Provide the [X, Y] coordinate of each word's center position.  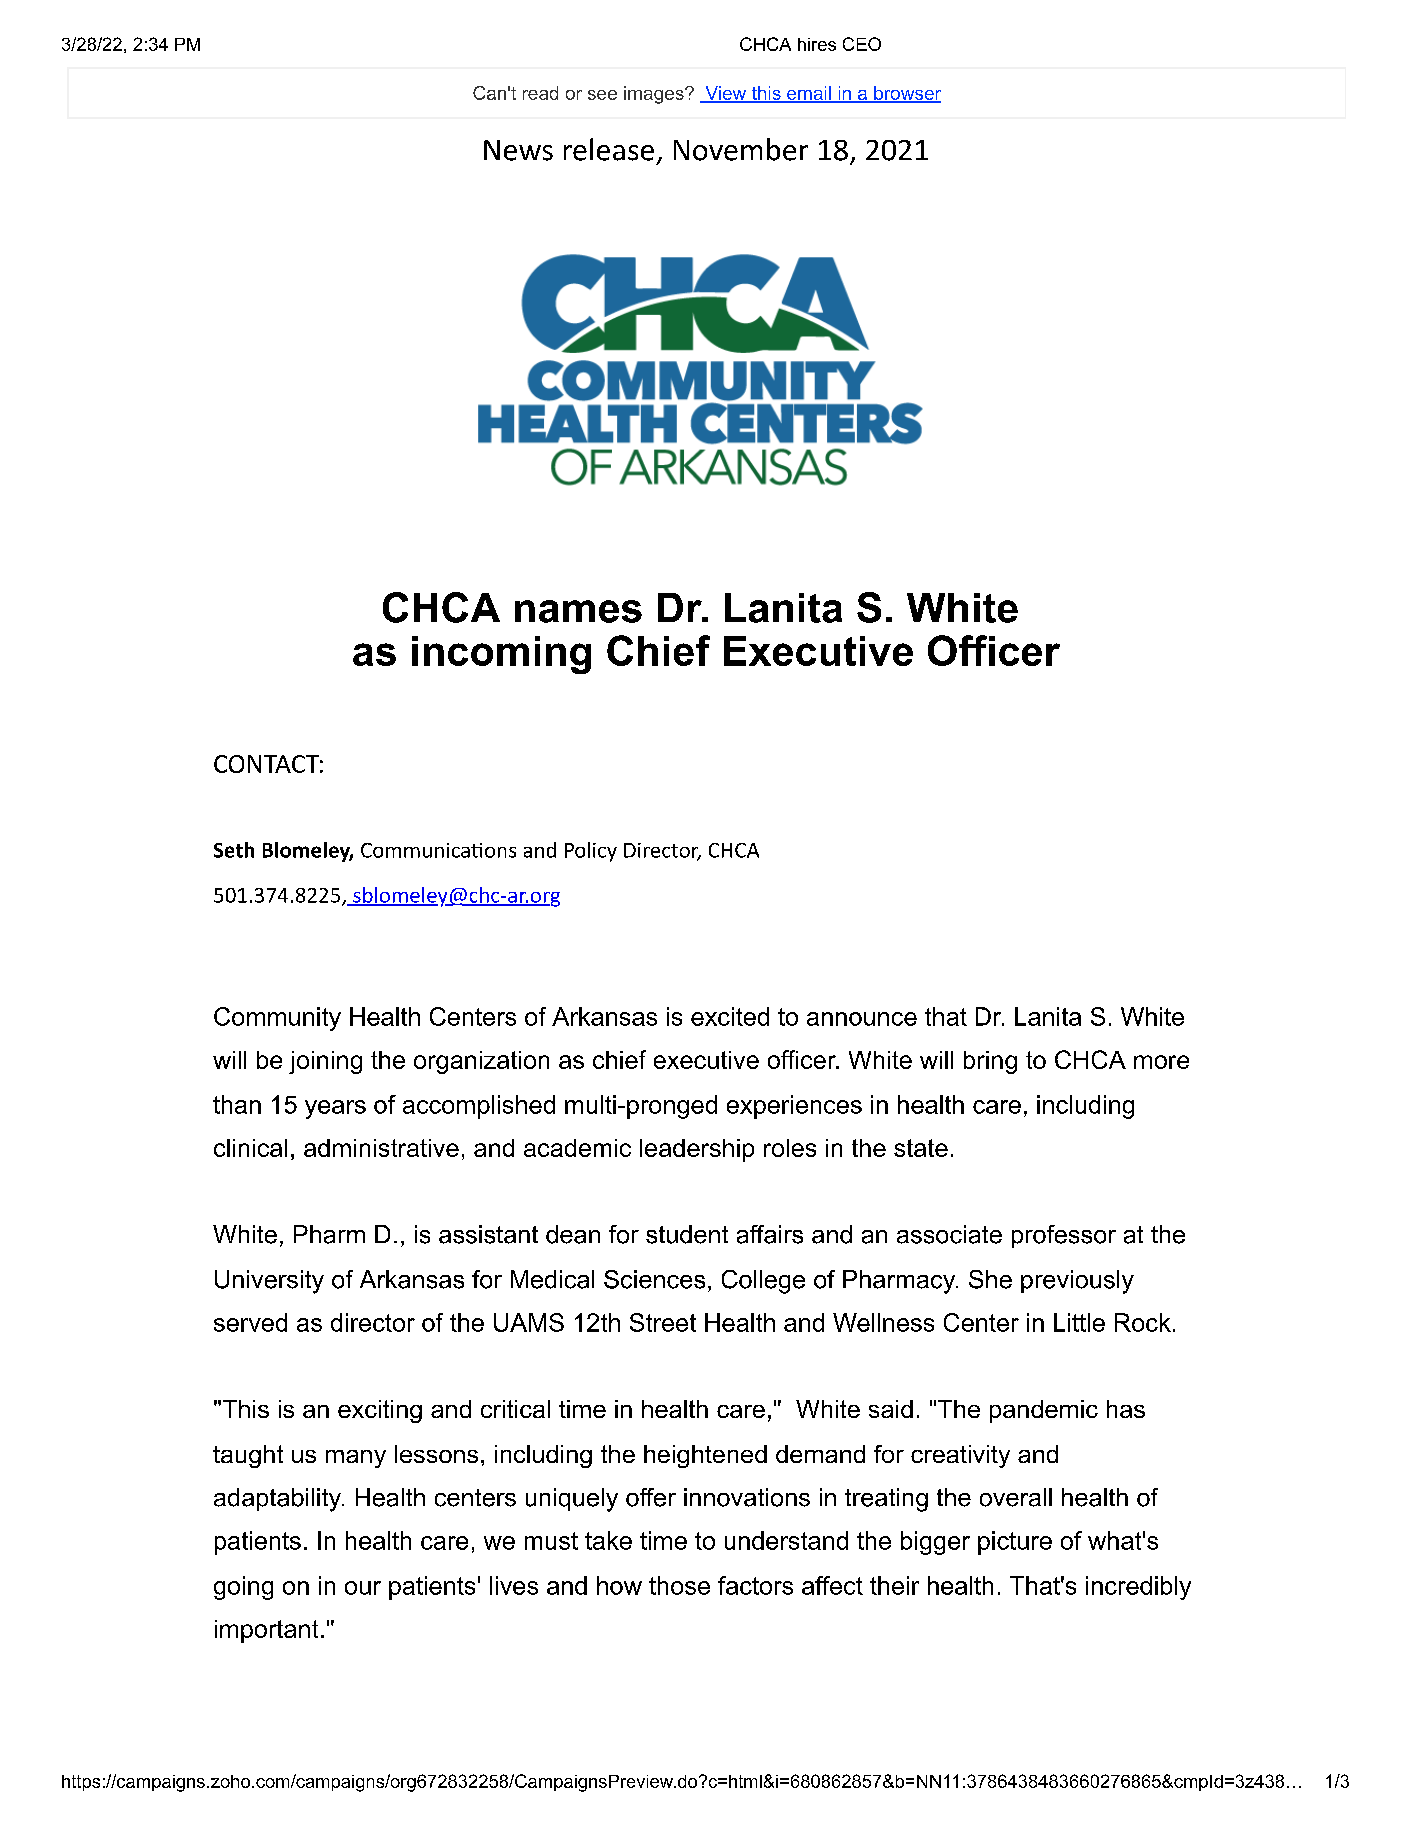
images [655, 95]
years [335, 1109]
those [679, 1585]
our [363, 1588]
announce [862, 1019]
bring [990, 1062]
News [518, 150]
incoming [501, 655]
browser [906, 94]
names [578, 611]
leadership [697, 1150]
